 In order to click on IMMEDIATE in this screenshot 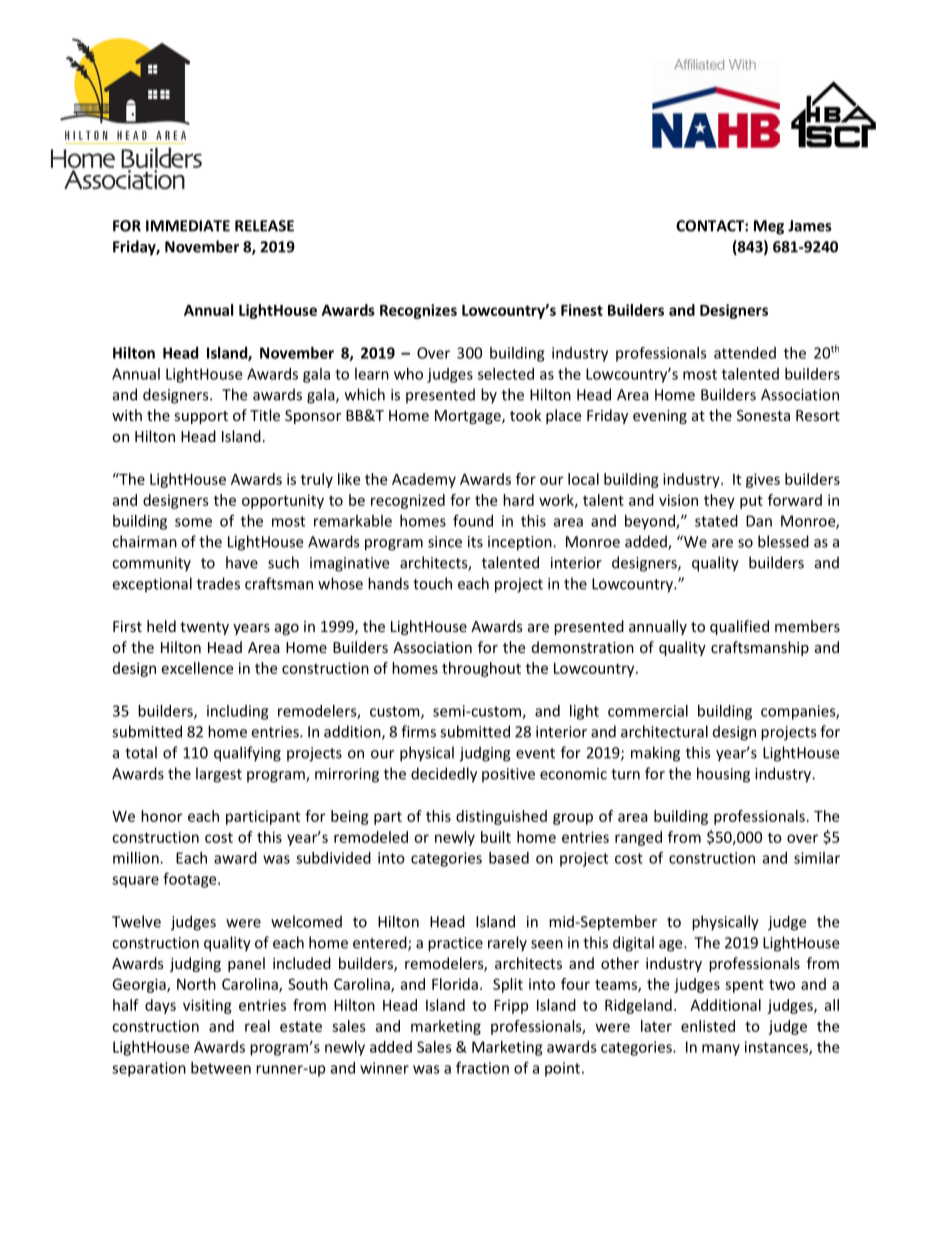, I will do `click(188, 226)`.
